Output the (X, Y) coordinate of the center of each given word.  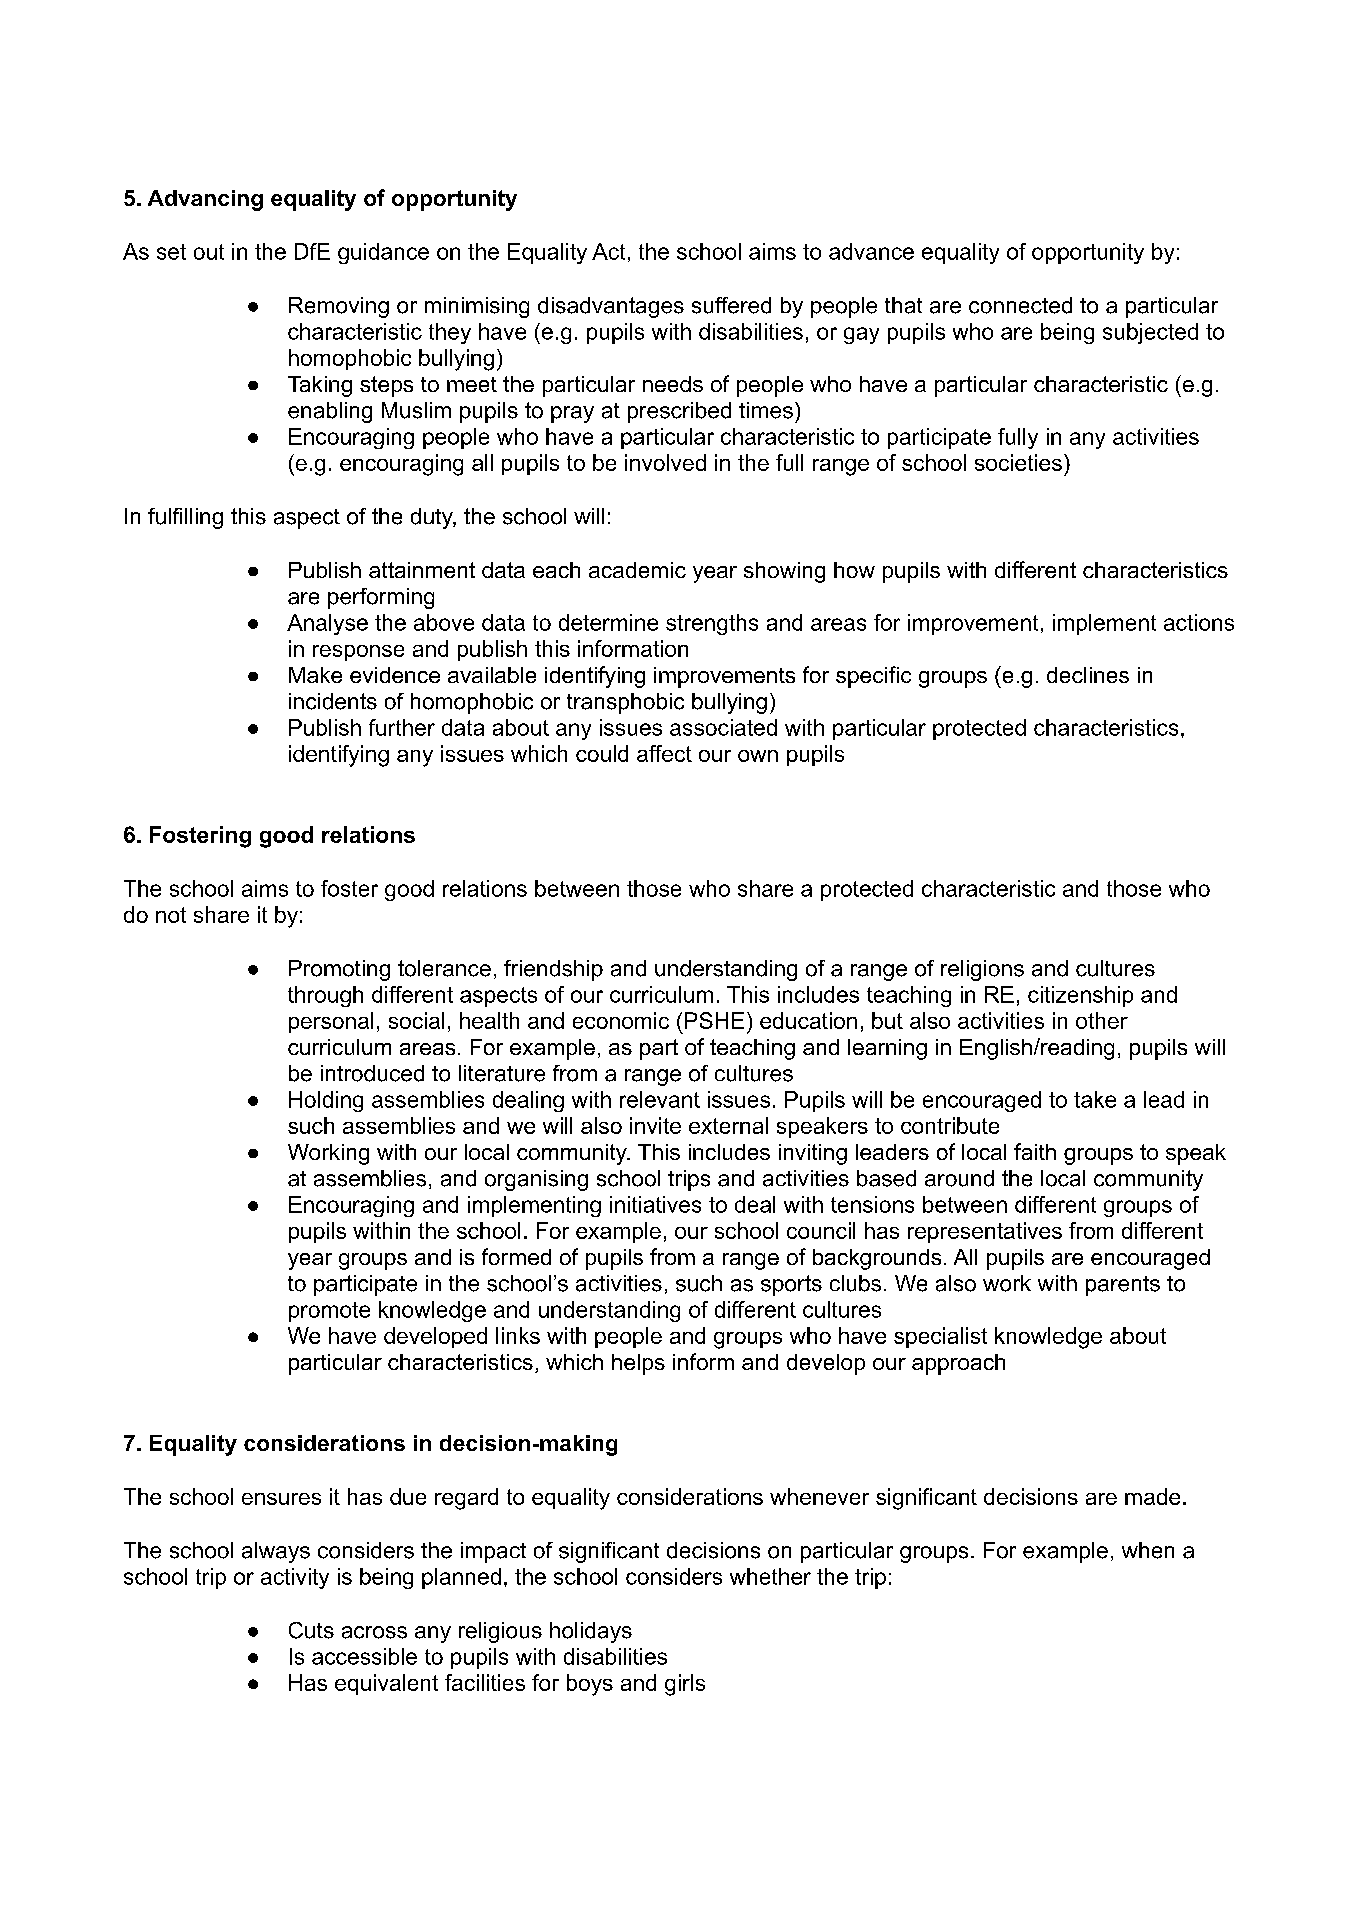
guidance (383, 253)
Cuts (311, 1630)
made (1152, 1496)
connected (1020, 305)
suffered (731, 305)
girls (685, 1685)
